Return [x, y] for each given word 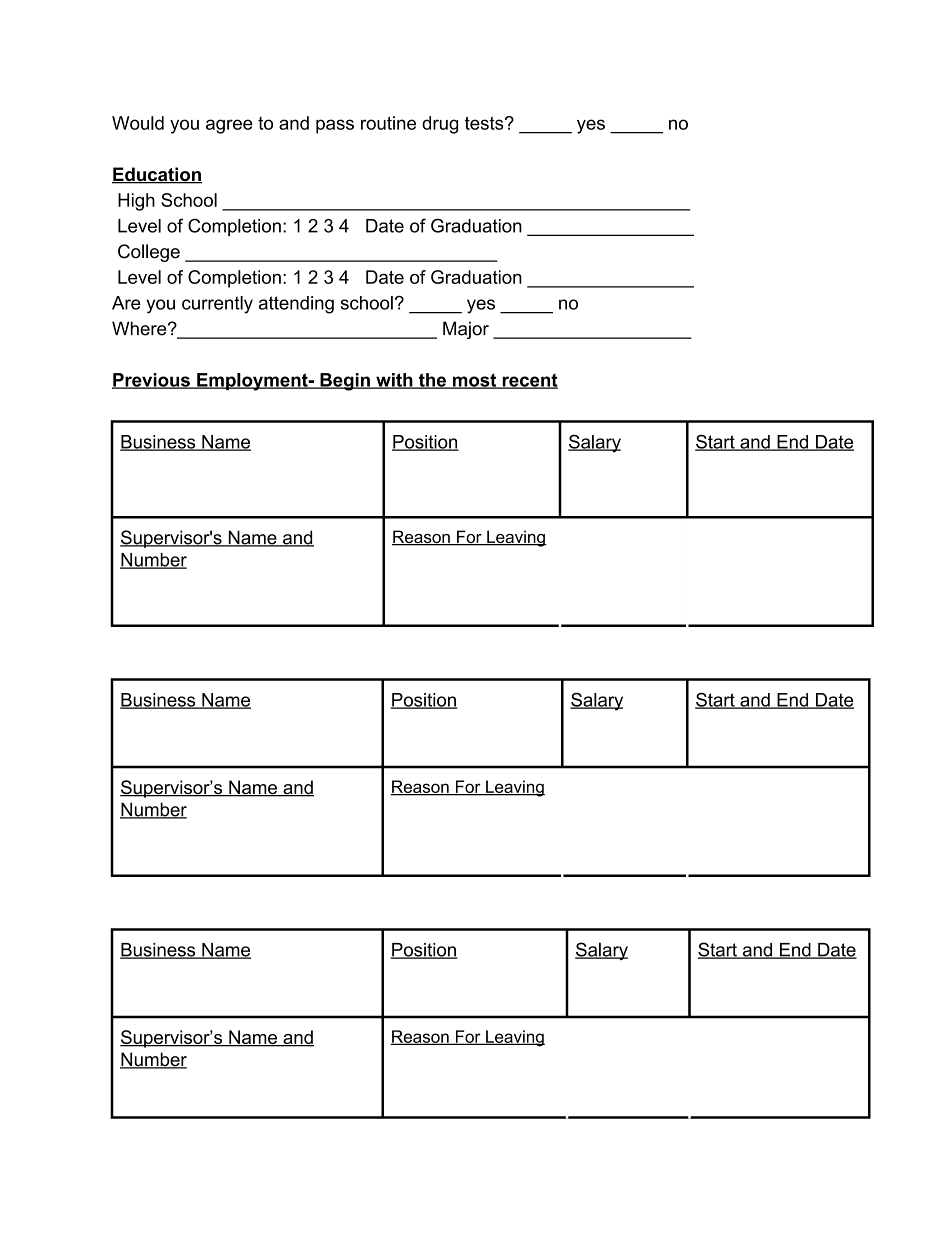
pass [335, 126]
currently [217, 305]
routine [388, 123]
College [149, 253]
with [394, 381]
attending [296, 305]
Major [466, 330]
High [136, 202]
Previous [152, 381]
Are [126, 303]
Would [138, 123]
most [475, 381]
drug [440, 125]
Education [157, 175]
